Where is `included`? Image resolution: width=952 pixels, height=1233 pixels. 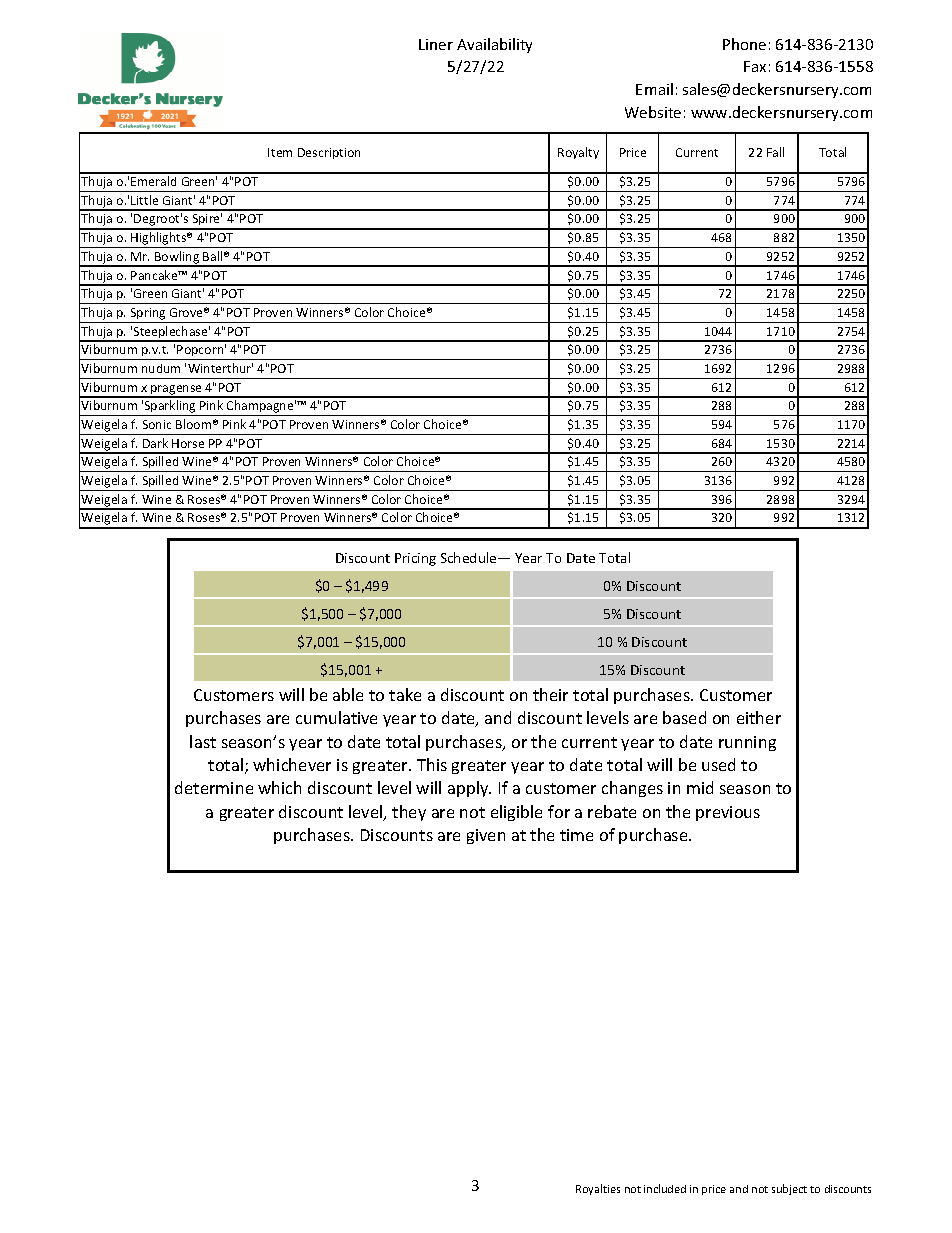
included is located at coordinates (665, 1188).
